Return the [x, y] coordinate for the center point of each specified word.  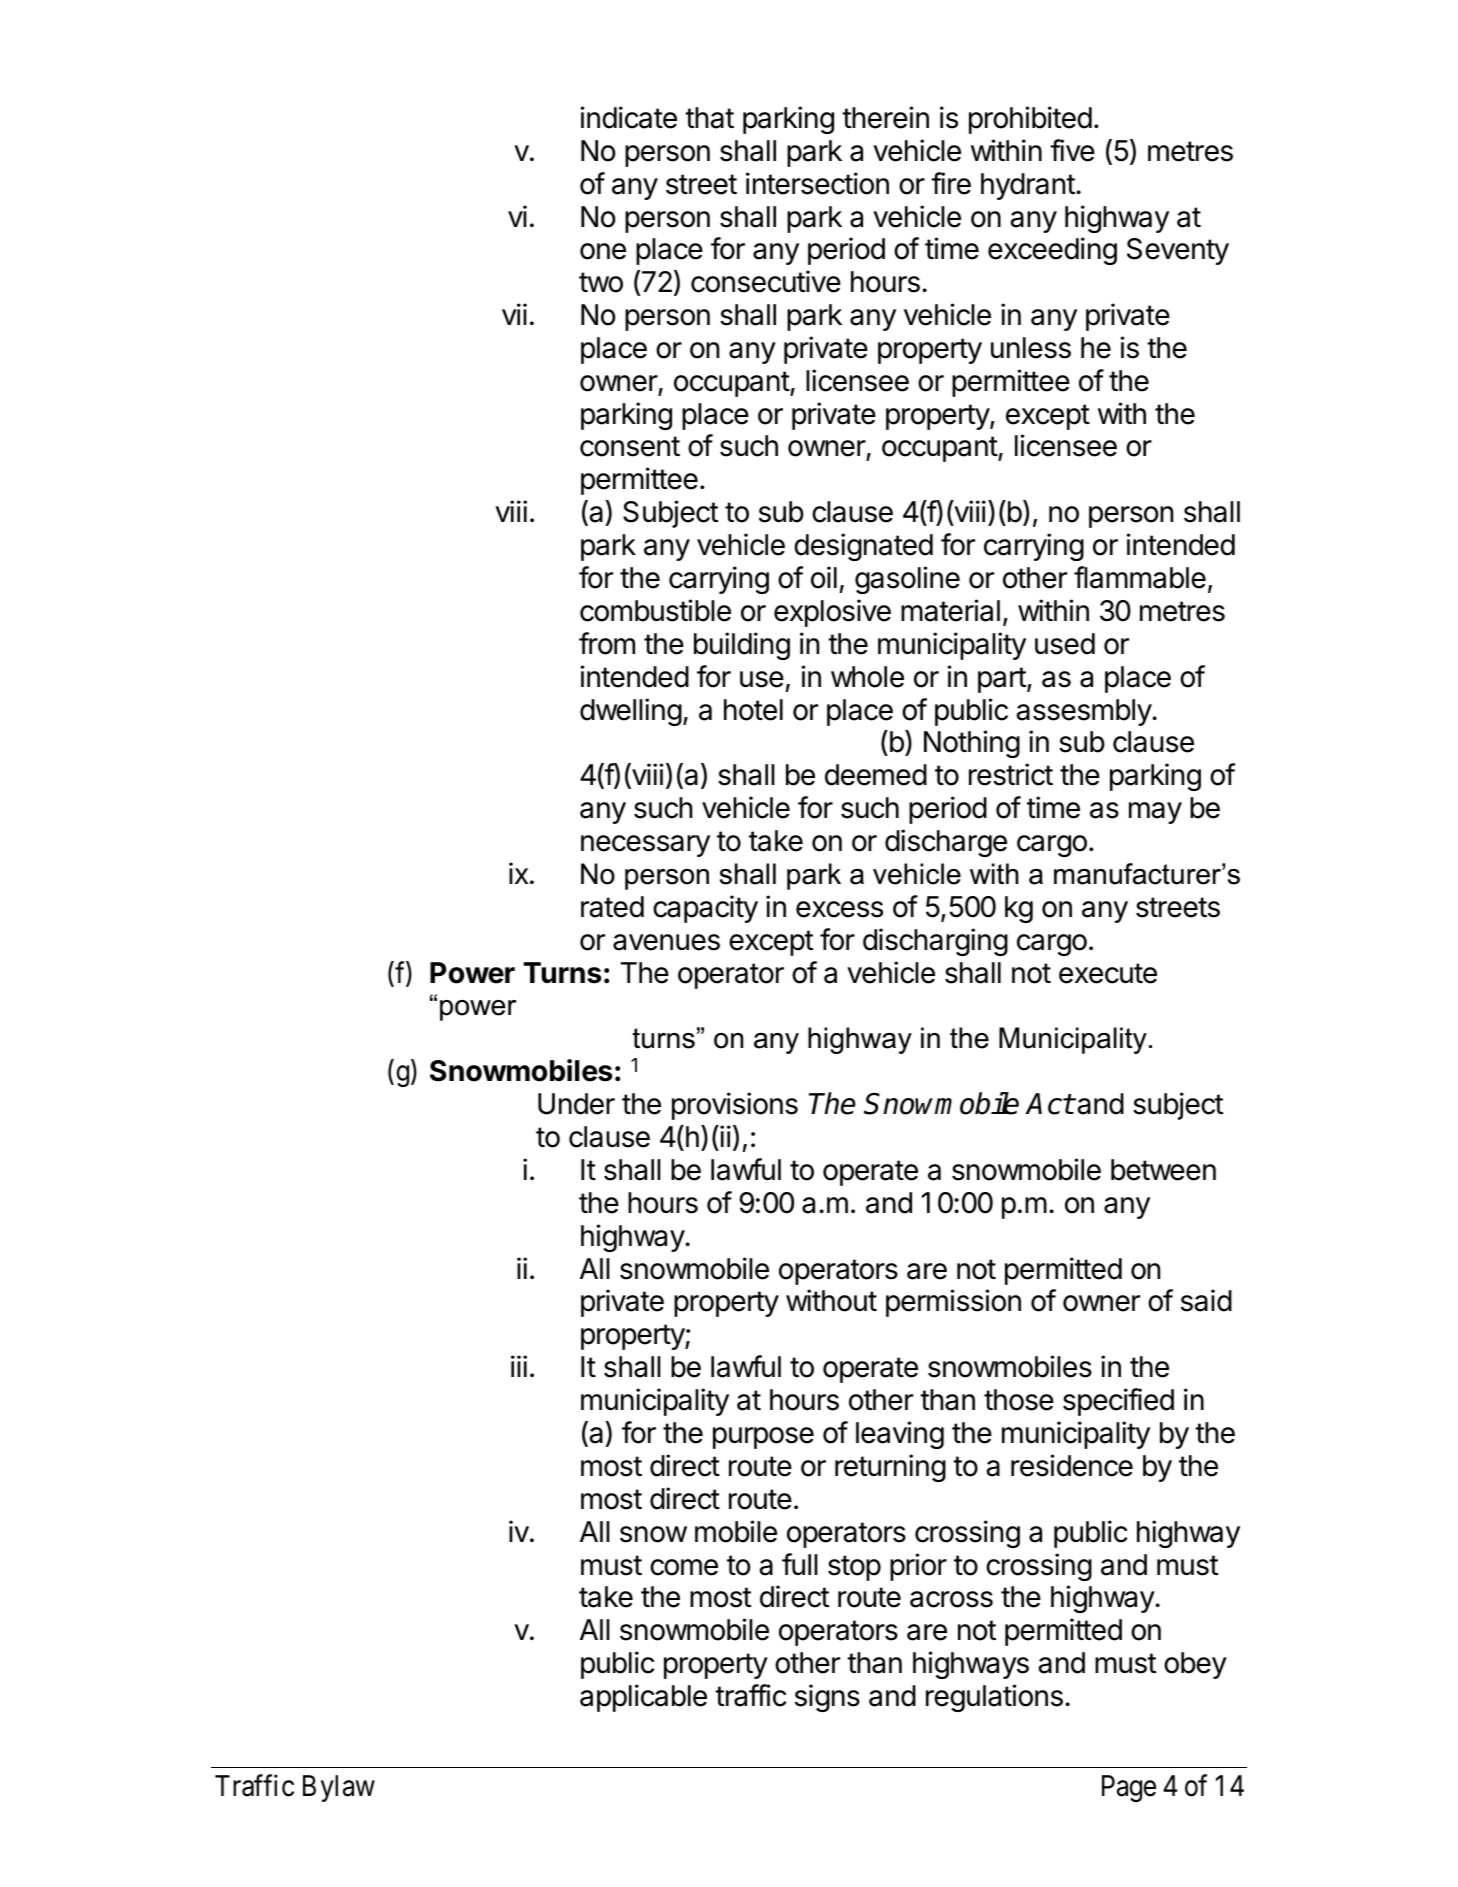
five [1072, 150]
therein [885, 117]
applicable [643, 1698]
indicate [628, 117]
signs [827, 1698]
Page [1129, 1788]
